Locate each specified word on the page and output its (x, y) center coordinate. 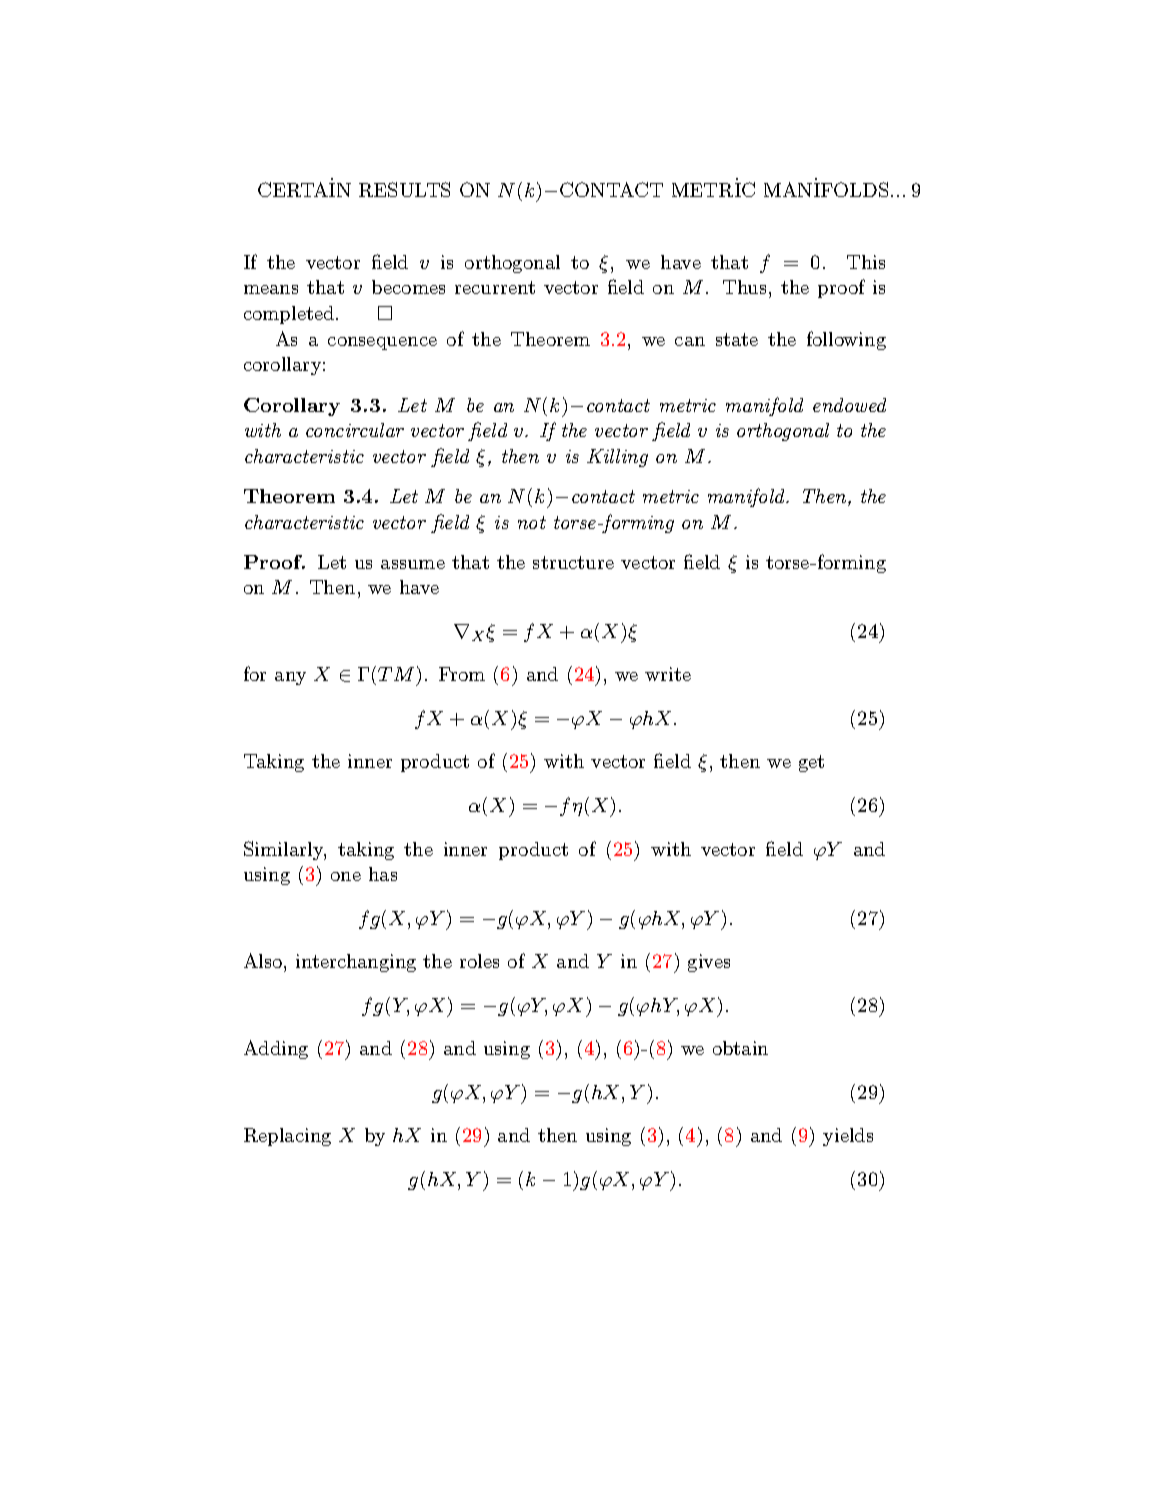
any (290, 678)
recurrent (495, 287)
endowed (849, 405)
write (668, 674)
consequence (382, 343)
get (811, 763)
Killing (617, 458)
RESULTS (404, 189)
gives (709, 963)
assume (413, 564)
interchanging (356, 963)
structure (573, 562)
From (462, 674)
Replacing (287, 1137)
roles (479, 961)
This (866, 262)
